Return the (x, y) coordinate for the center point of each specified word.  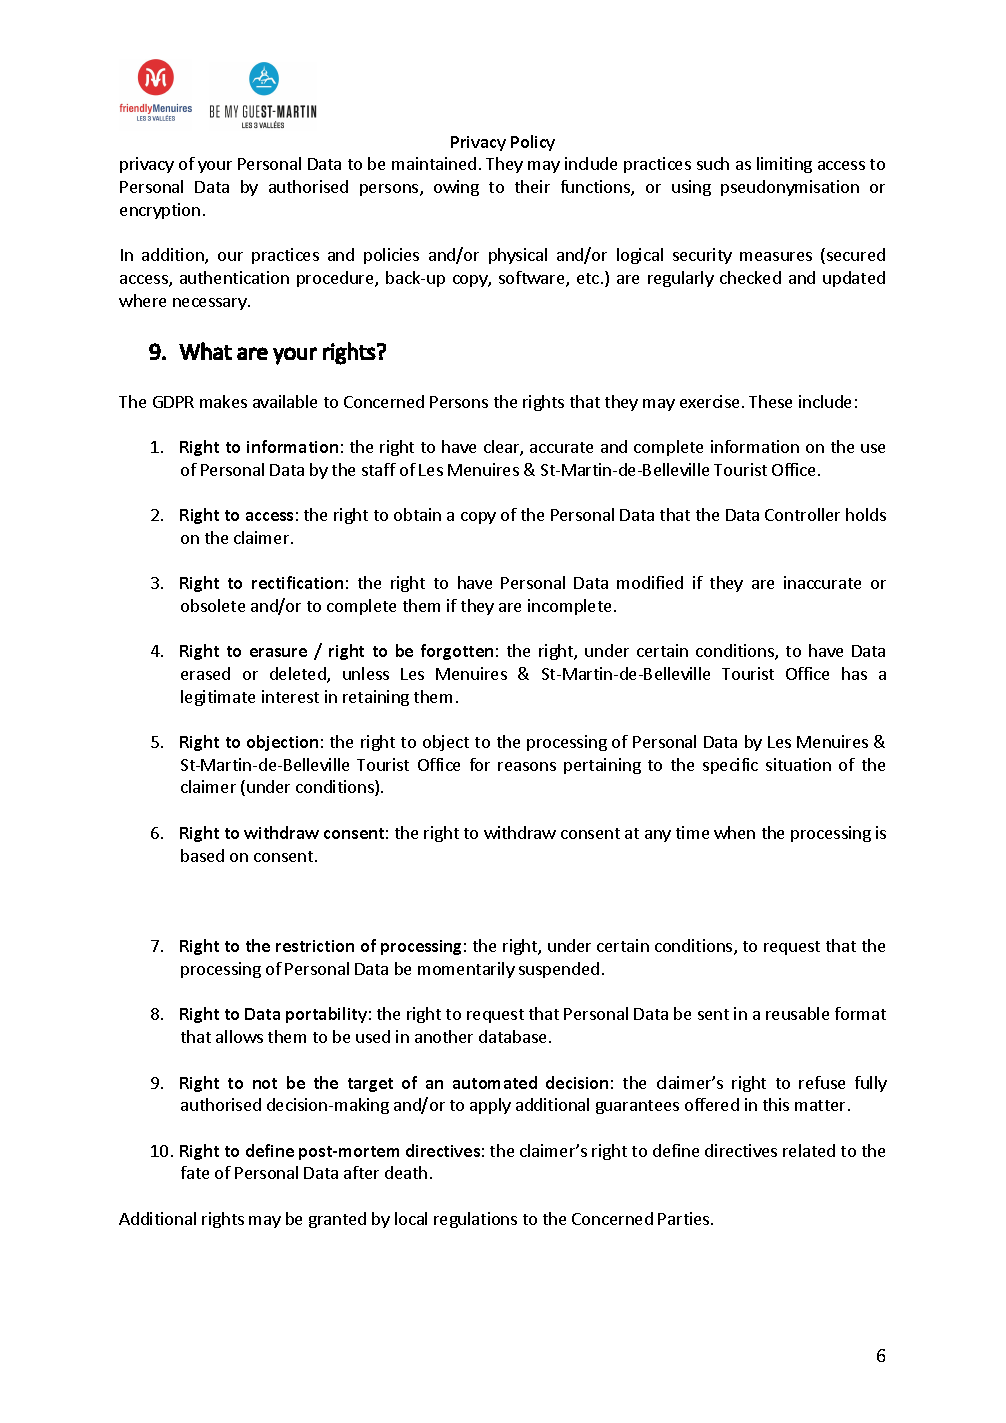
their (532, 186)
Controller (802, 514)
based (202, 855)
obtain (417, 514)
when (734, 832)
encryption (160, 211)
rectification (297, 582)
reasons (527, 766)
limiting (784, 165)
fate (195, 1172)
